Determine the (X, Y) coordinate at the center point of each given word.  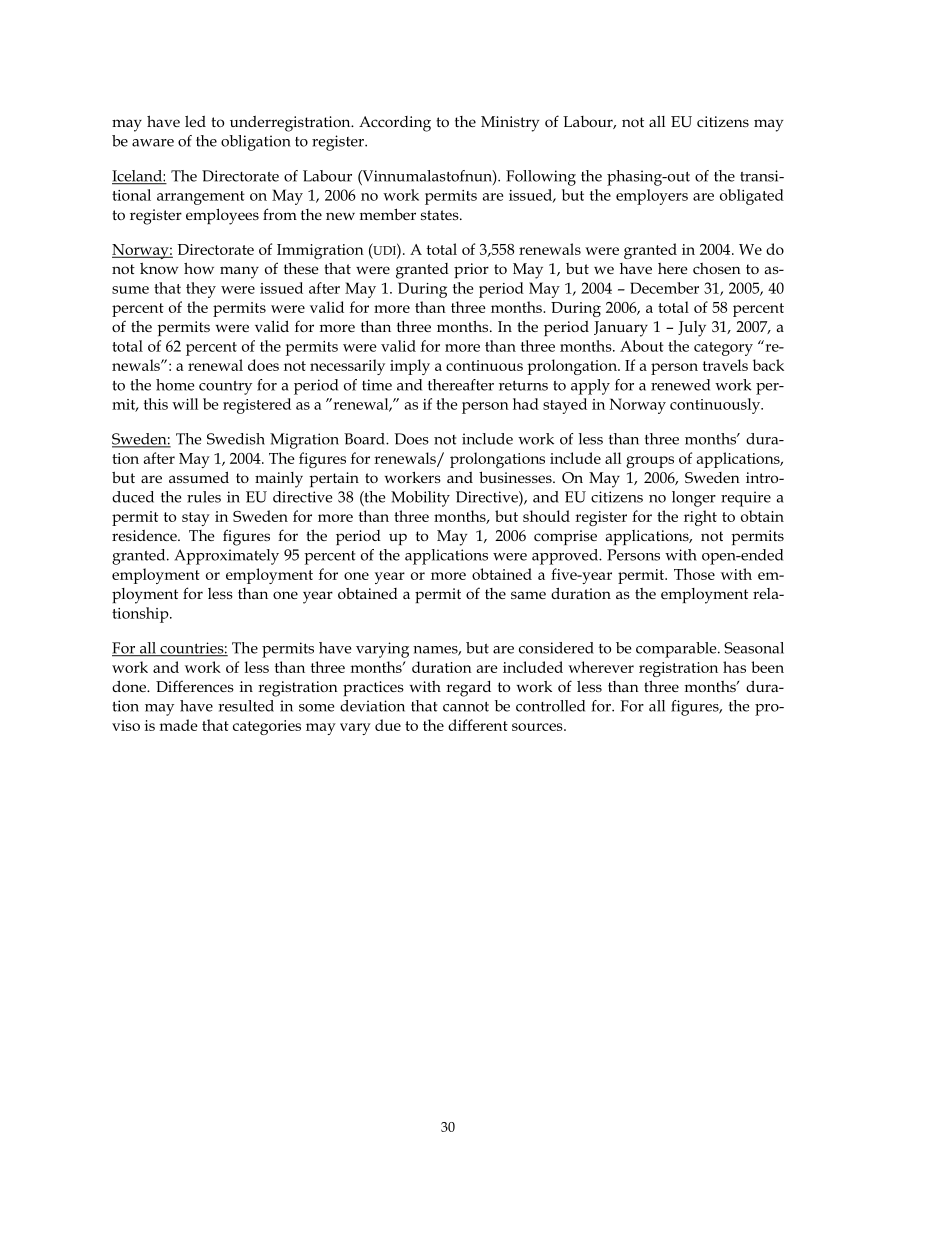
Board (365, 439)
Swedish (236, 439)
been (767, 667)
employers (652, 197)
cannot (466, 706)
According (395, 124)
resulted (246, 706)
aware (153, 143)
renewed (680, 385)
